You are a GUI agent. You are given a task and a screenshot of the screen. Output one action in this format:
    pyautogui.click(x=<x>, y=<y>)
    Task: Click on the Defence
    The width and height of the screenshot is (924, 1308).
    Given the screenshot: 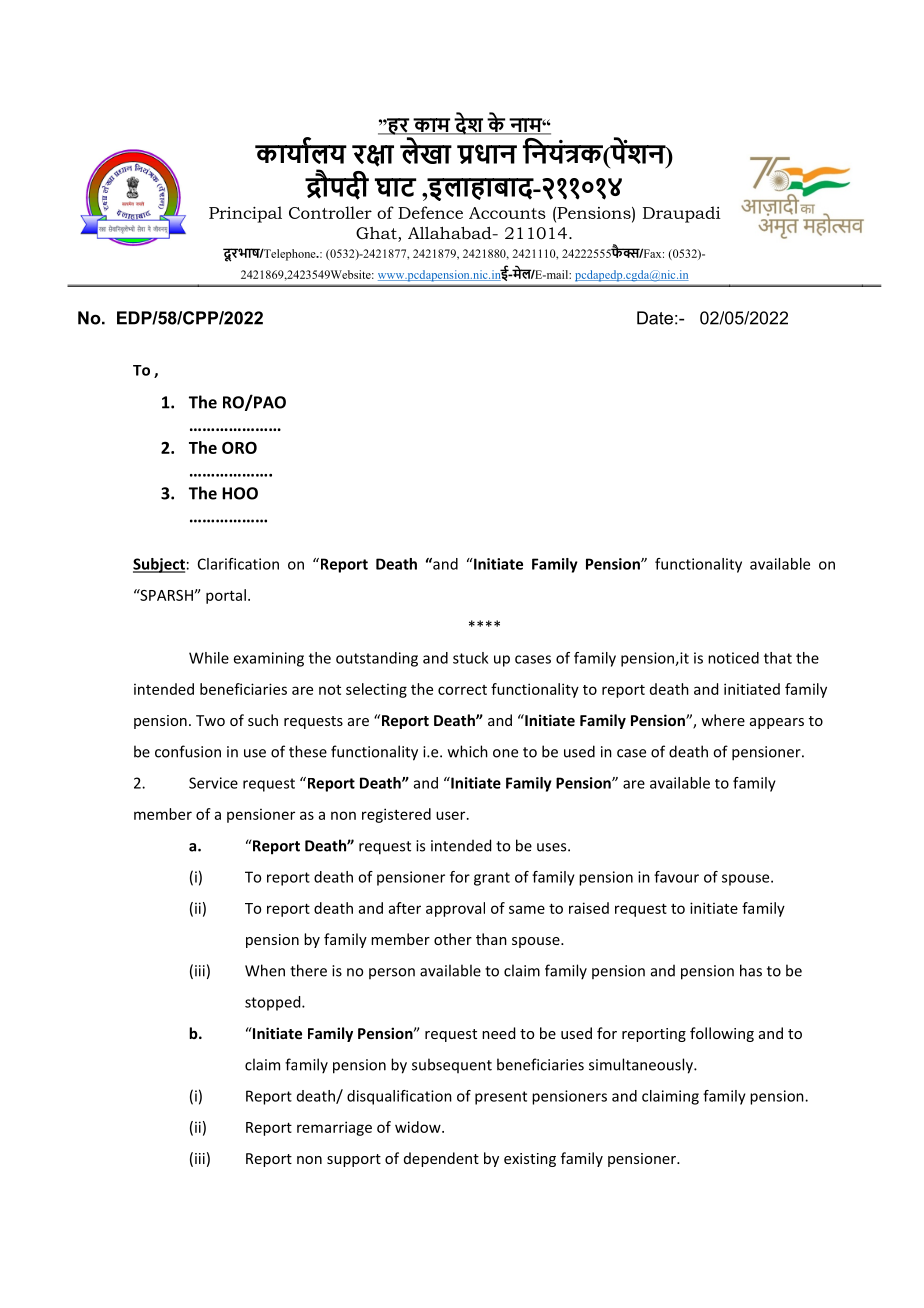 What is the action you would take?
    pyautogui.click(x=430, y=212)
